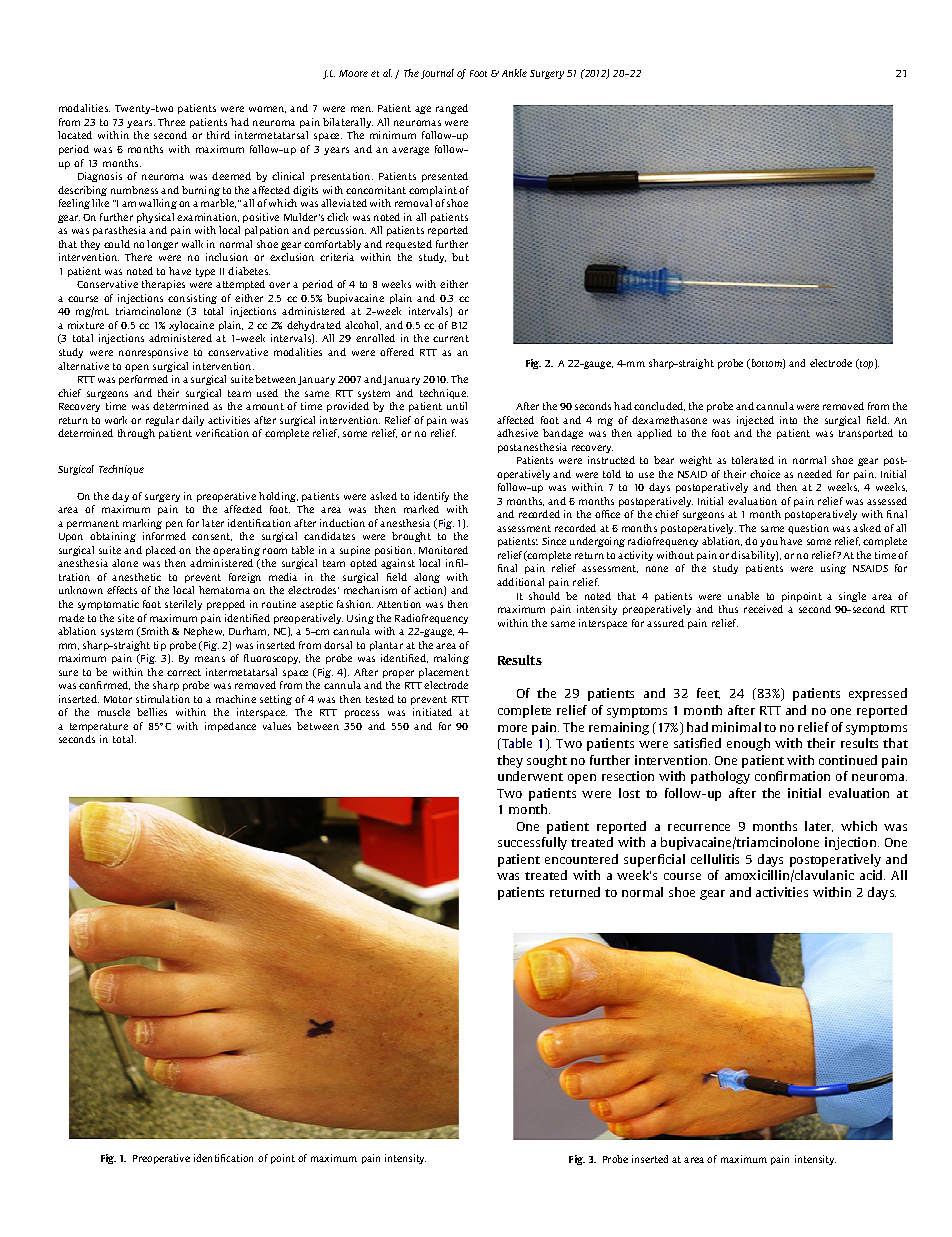  I want to click on but, so click(460, 257).
